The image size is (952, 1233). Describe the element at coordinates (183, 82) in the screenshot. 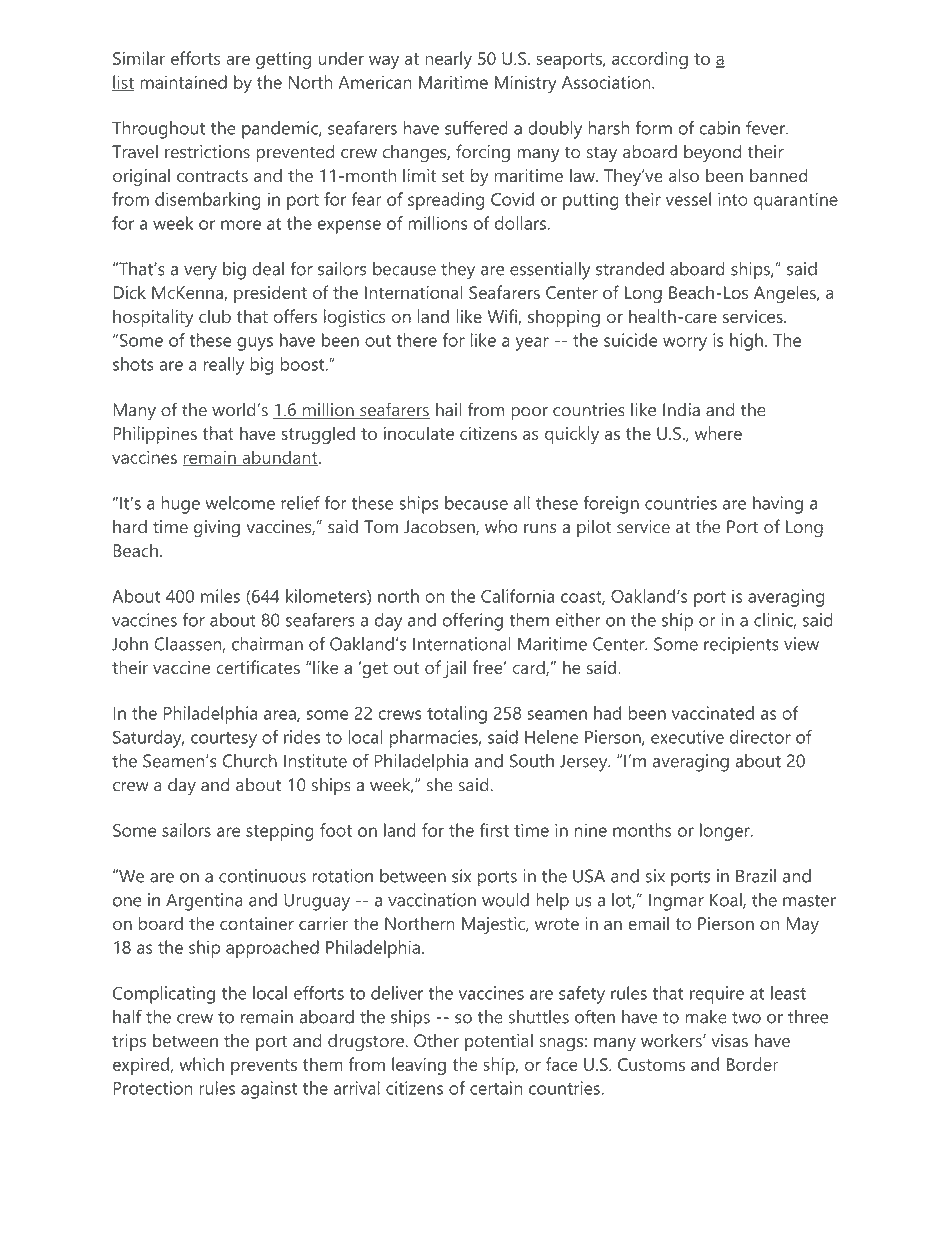

I see `maintained` at that location.
